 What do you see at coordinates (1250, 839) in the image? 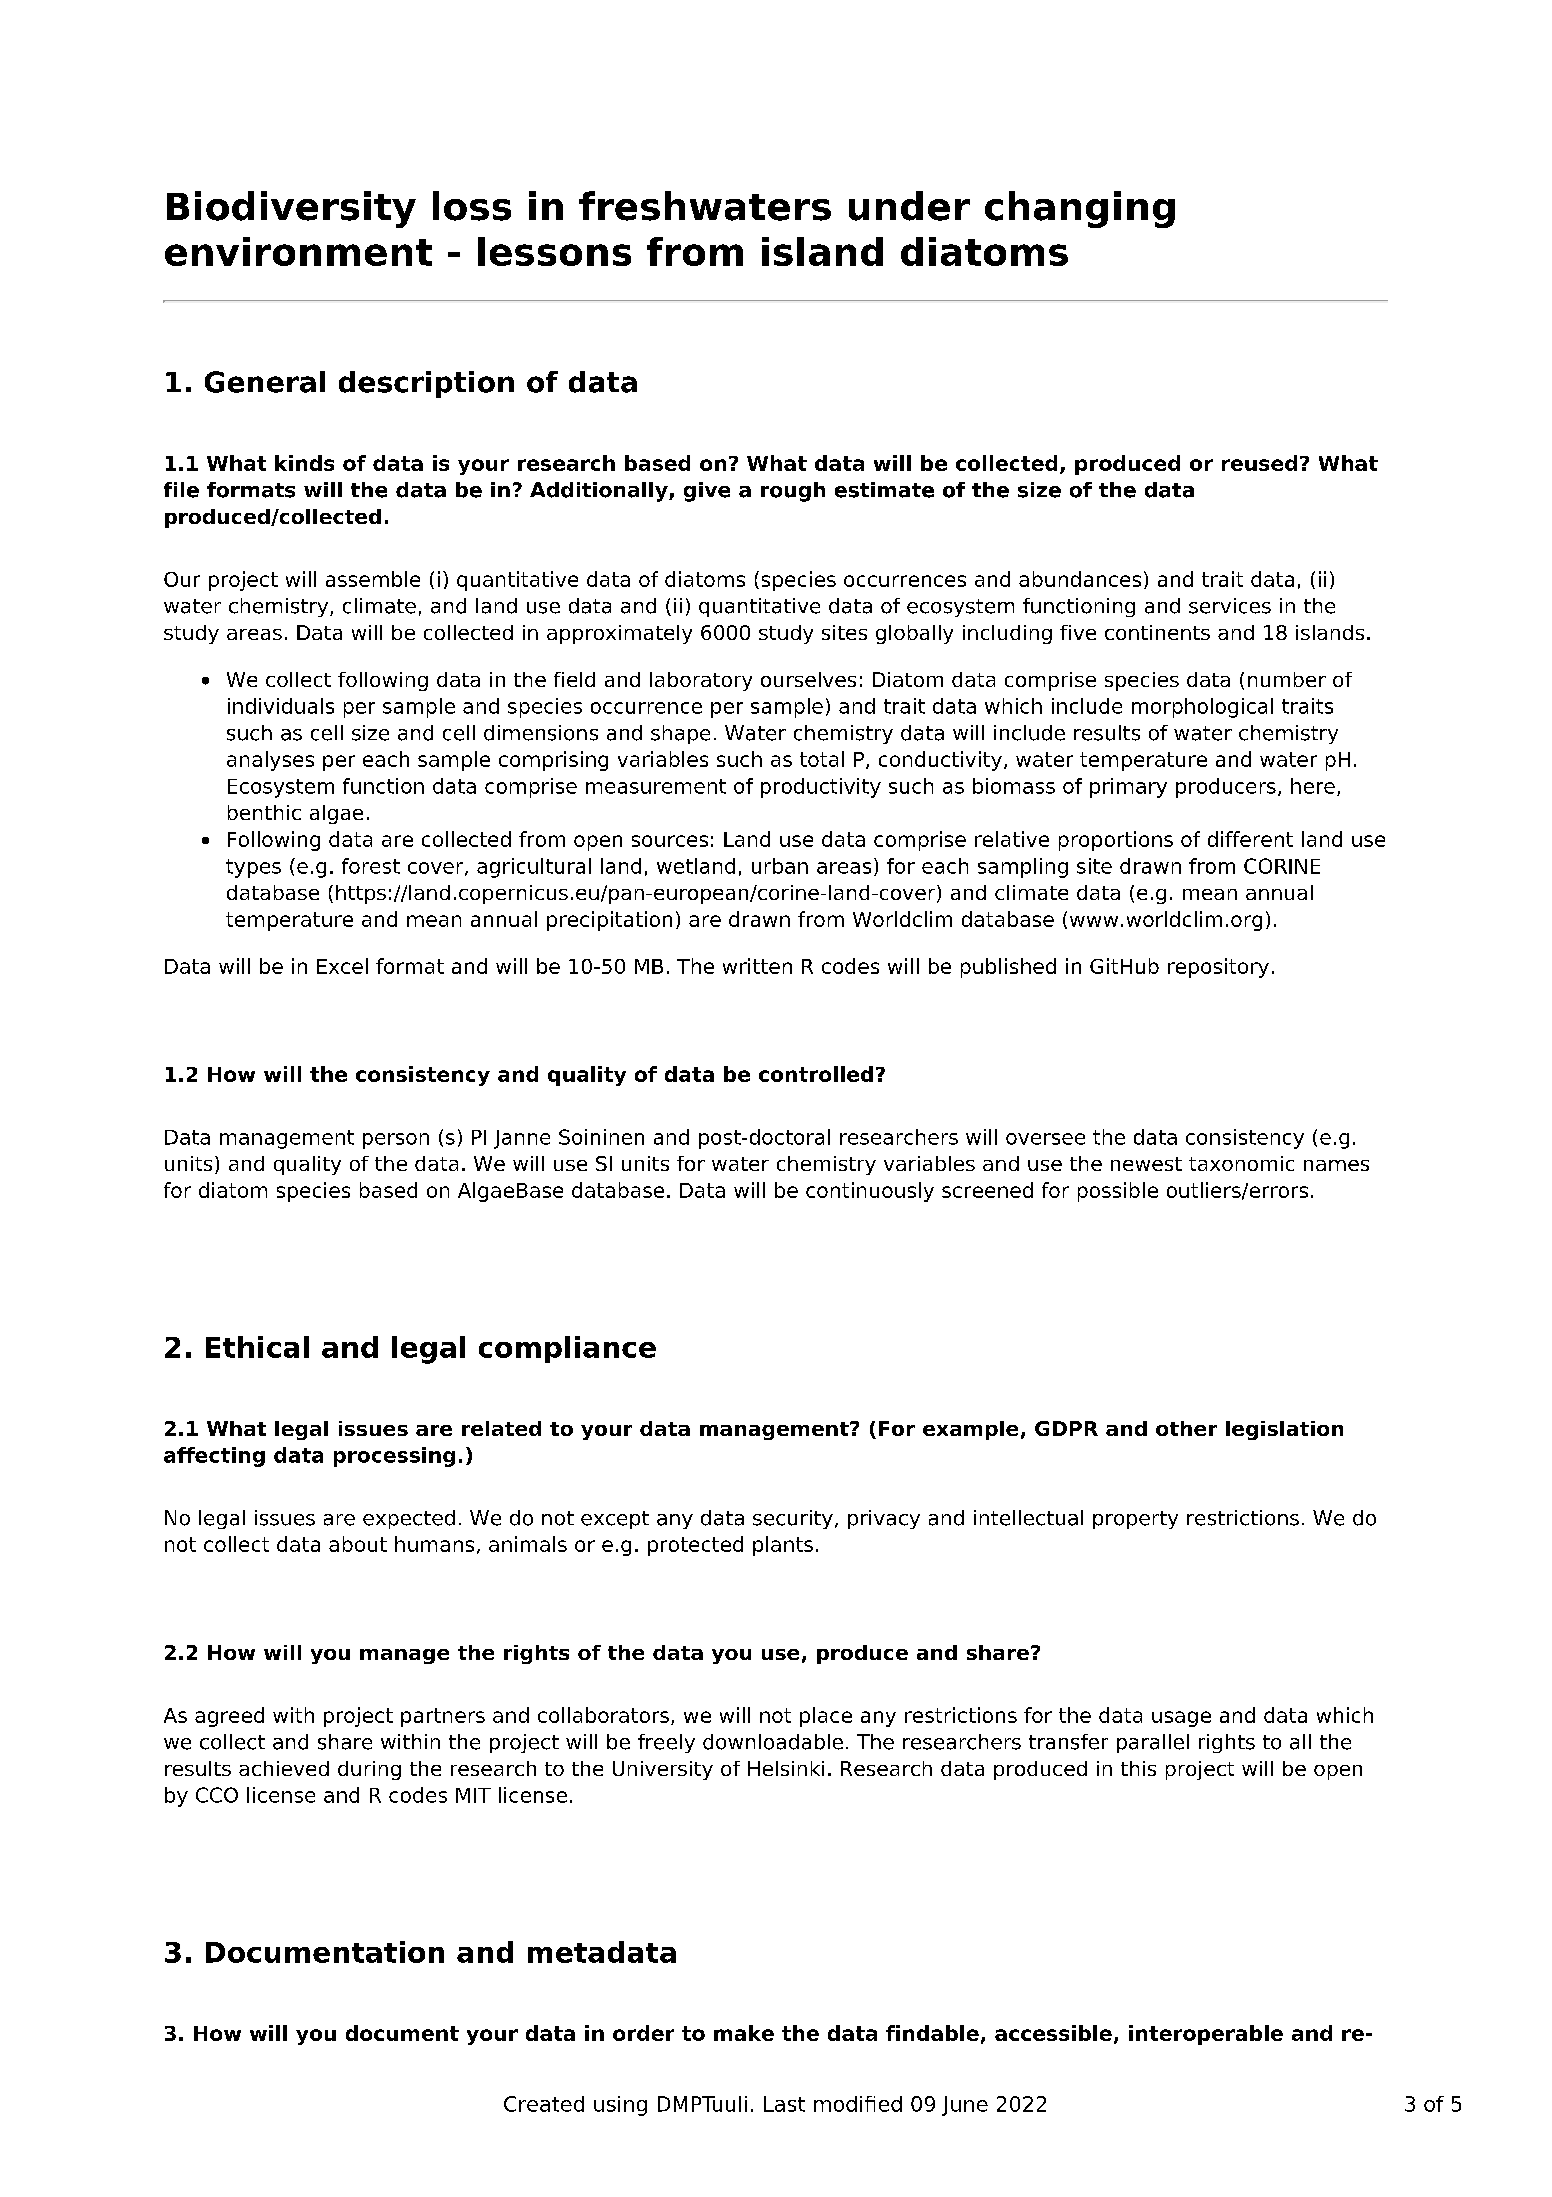
I see `different` at bounding box center [1250, 839].
